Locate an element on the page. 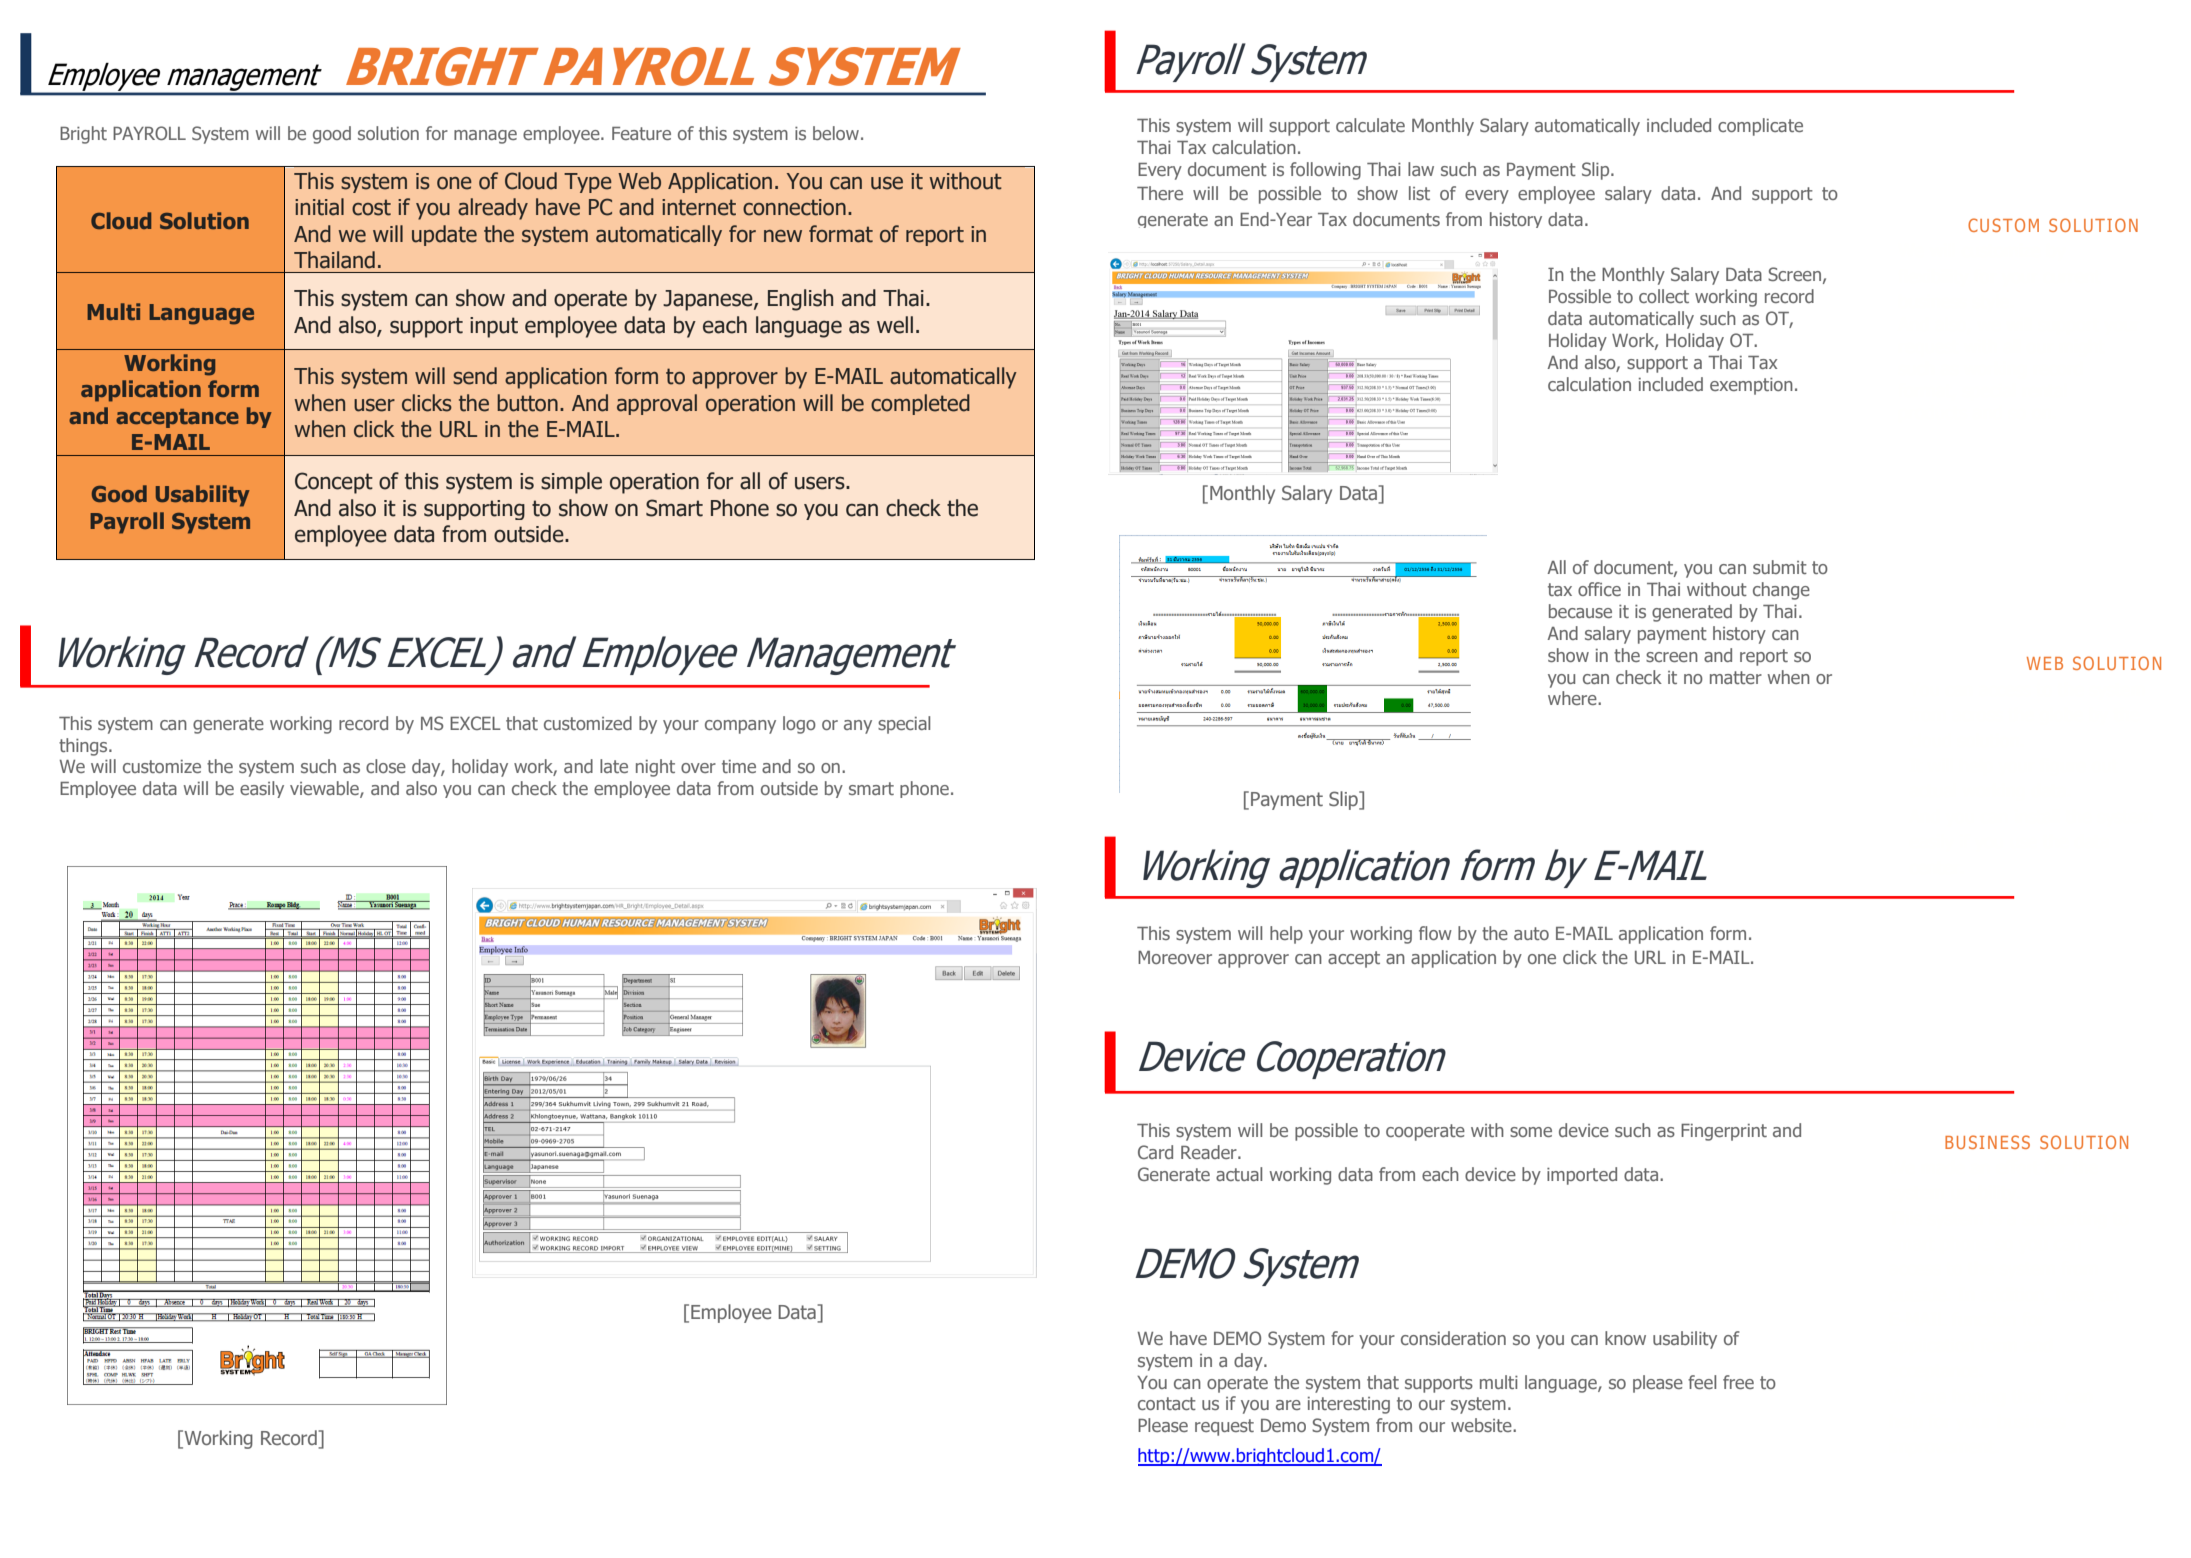 The height and width of the image is (1558, 2191). initial is located at coordinates (319, 207).
